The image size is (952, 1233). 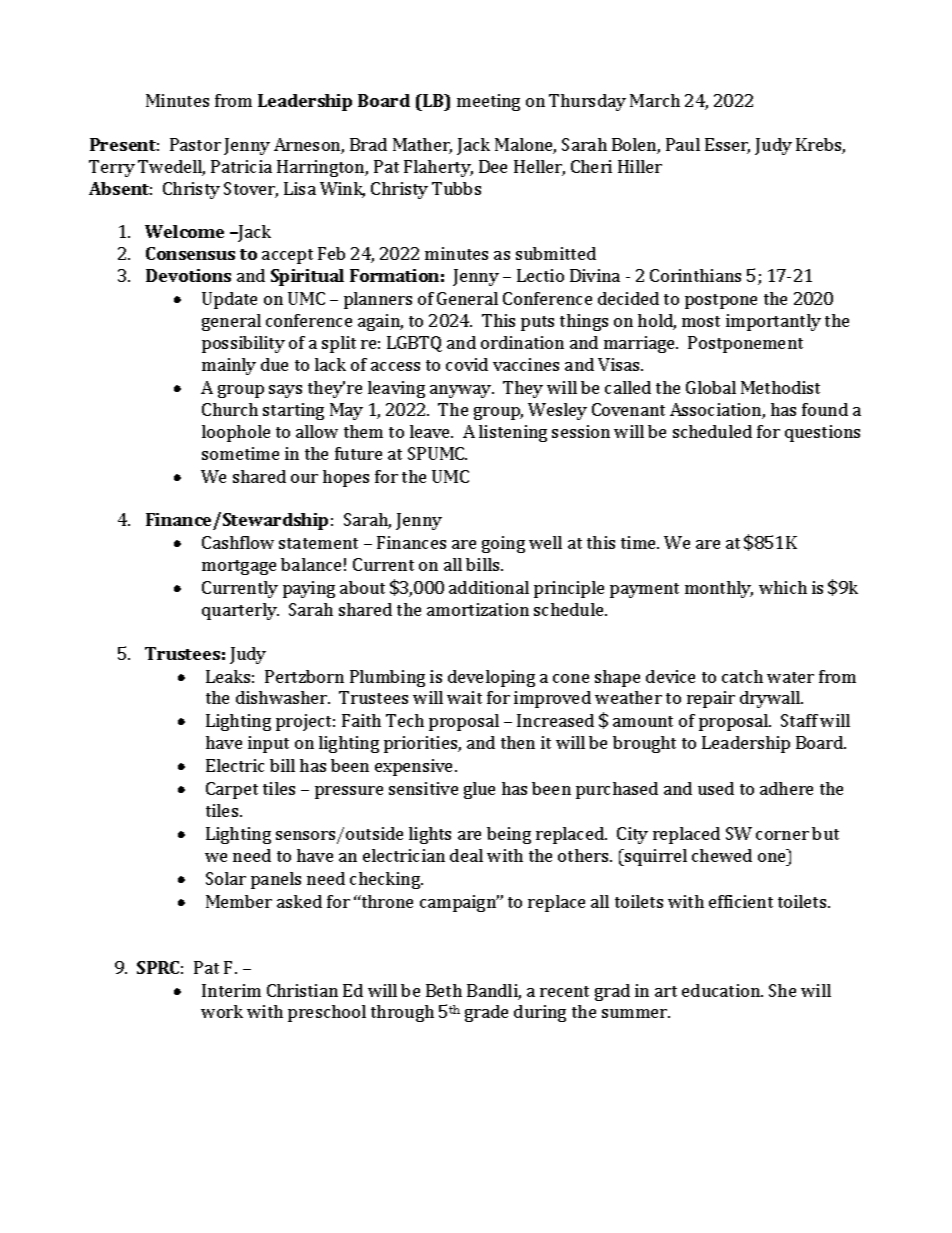 I want to click on mortgage, so click(x=239, y=567).
